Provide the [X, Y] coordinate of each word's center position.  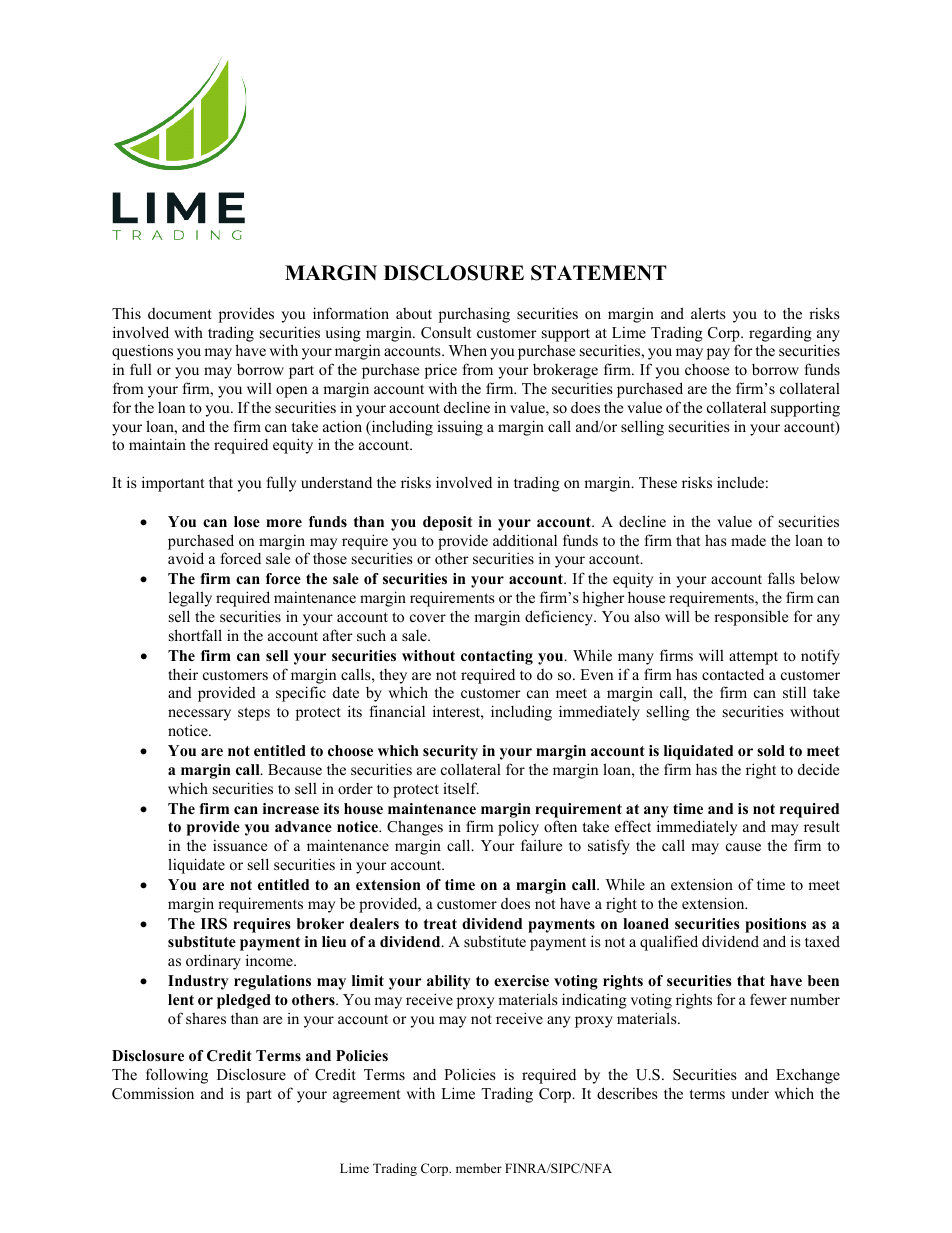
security [450, 752]
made [748, 540]
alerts [708, 313]
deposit [447, 523]
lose [247, 521]
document [180, 313]
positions [775, 925]
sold [771, 751]
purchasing [474, 315]
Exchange [808, 1076]
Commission [153, 1093]
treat [440, 924]
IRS [214, 924]
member [479, 1168]
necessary [199, 715]
